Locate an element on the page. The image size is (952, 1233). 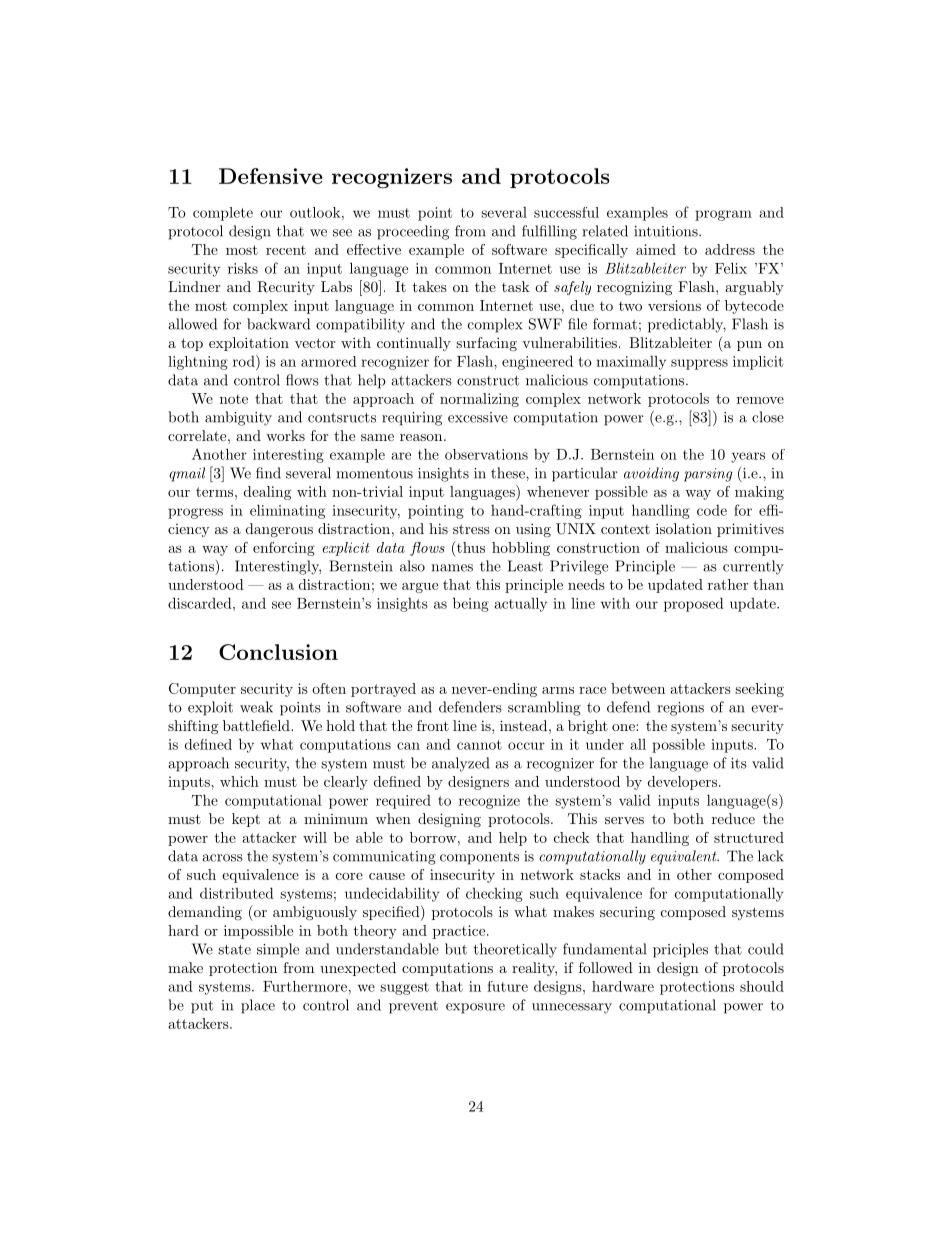
proceeding is located at coordinates (413, 232).
